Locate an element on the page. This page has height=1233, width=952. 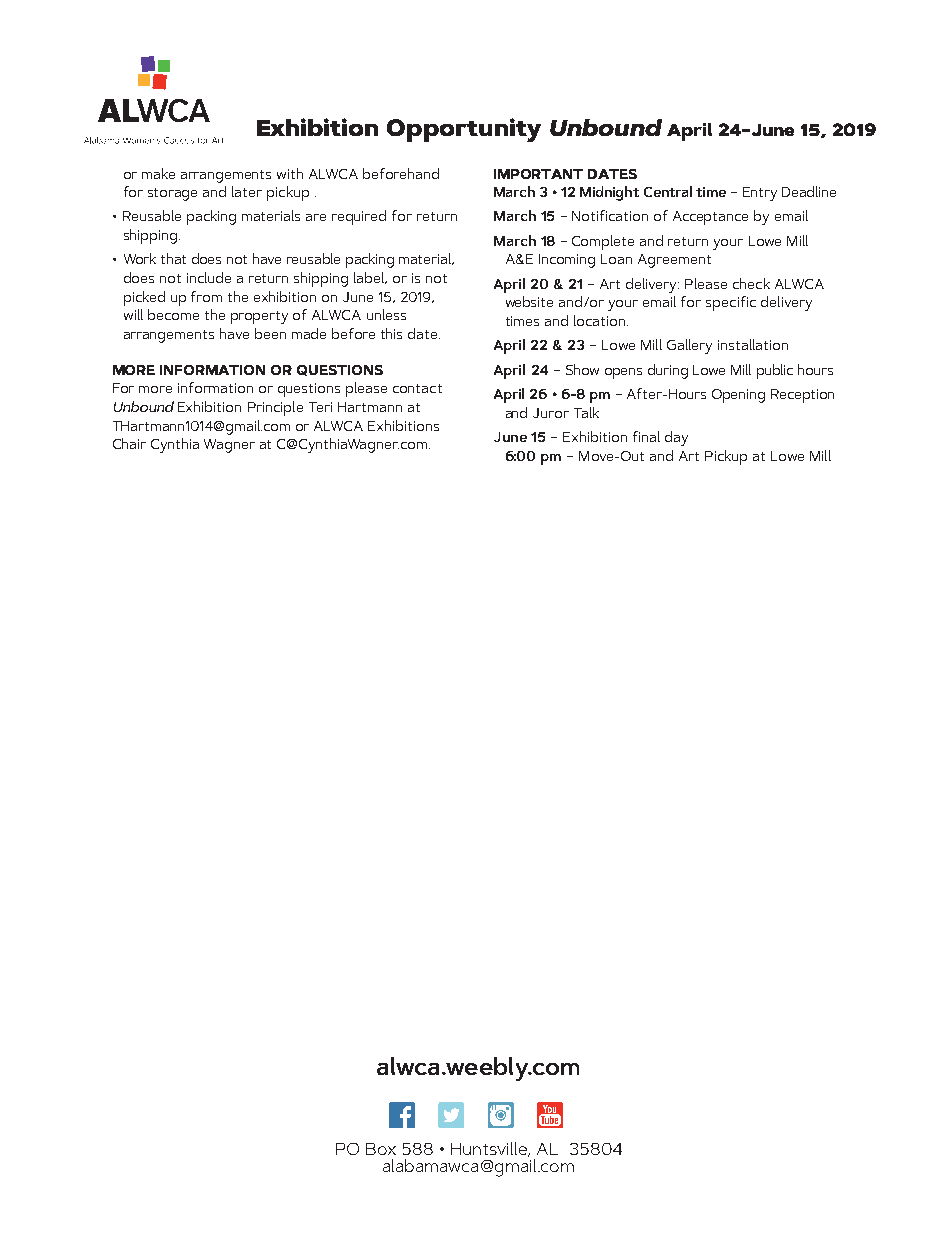
Opportunity is located at coordinates (464, 130).
